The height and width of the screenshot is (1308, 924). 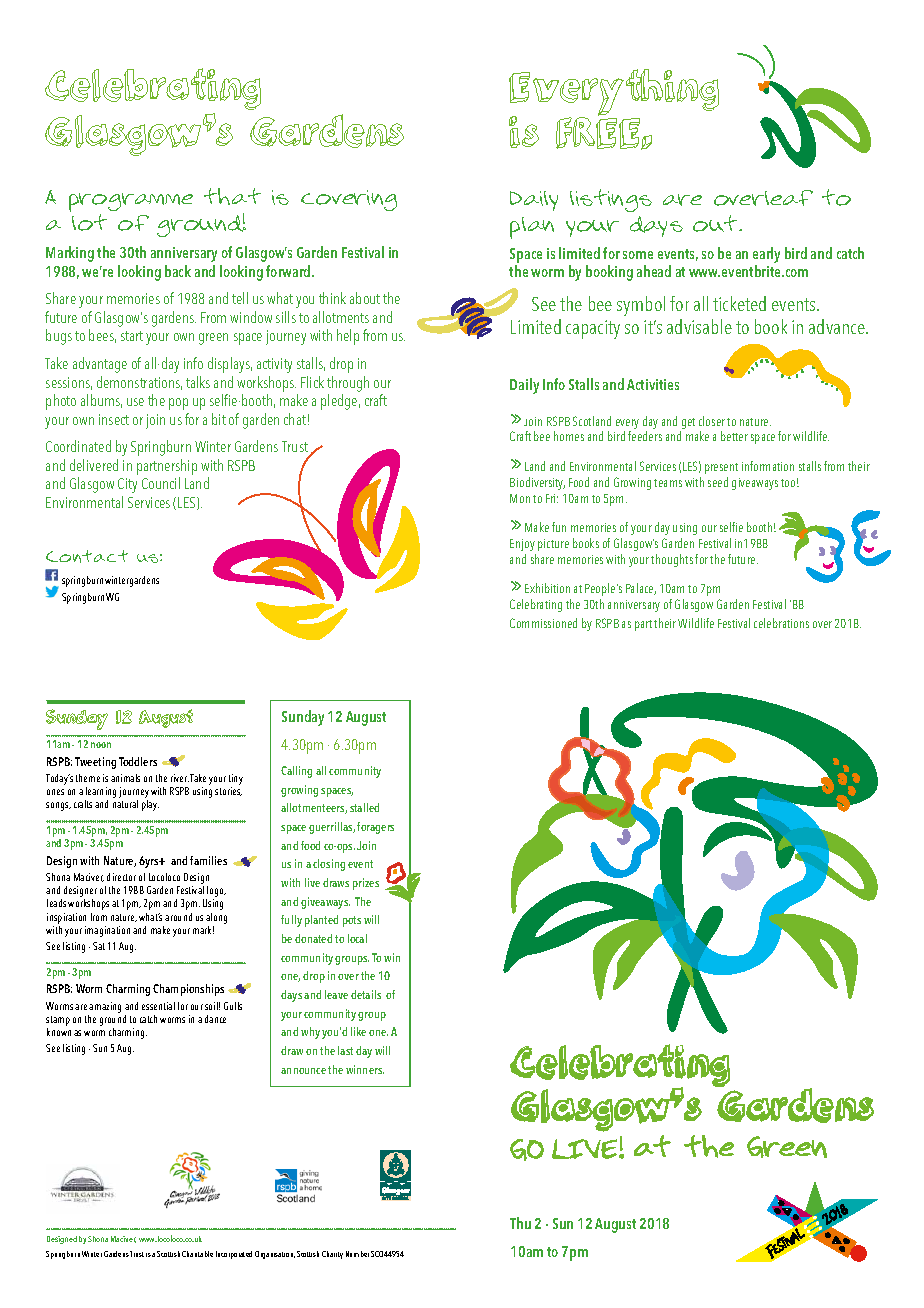 What do you see at coordinates (365, 298) in the screenshot?
I see `about` at bounding box center [365, 298].
